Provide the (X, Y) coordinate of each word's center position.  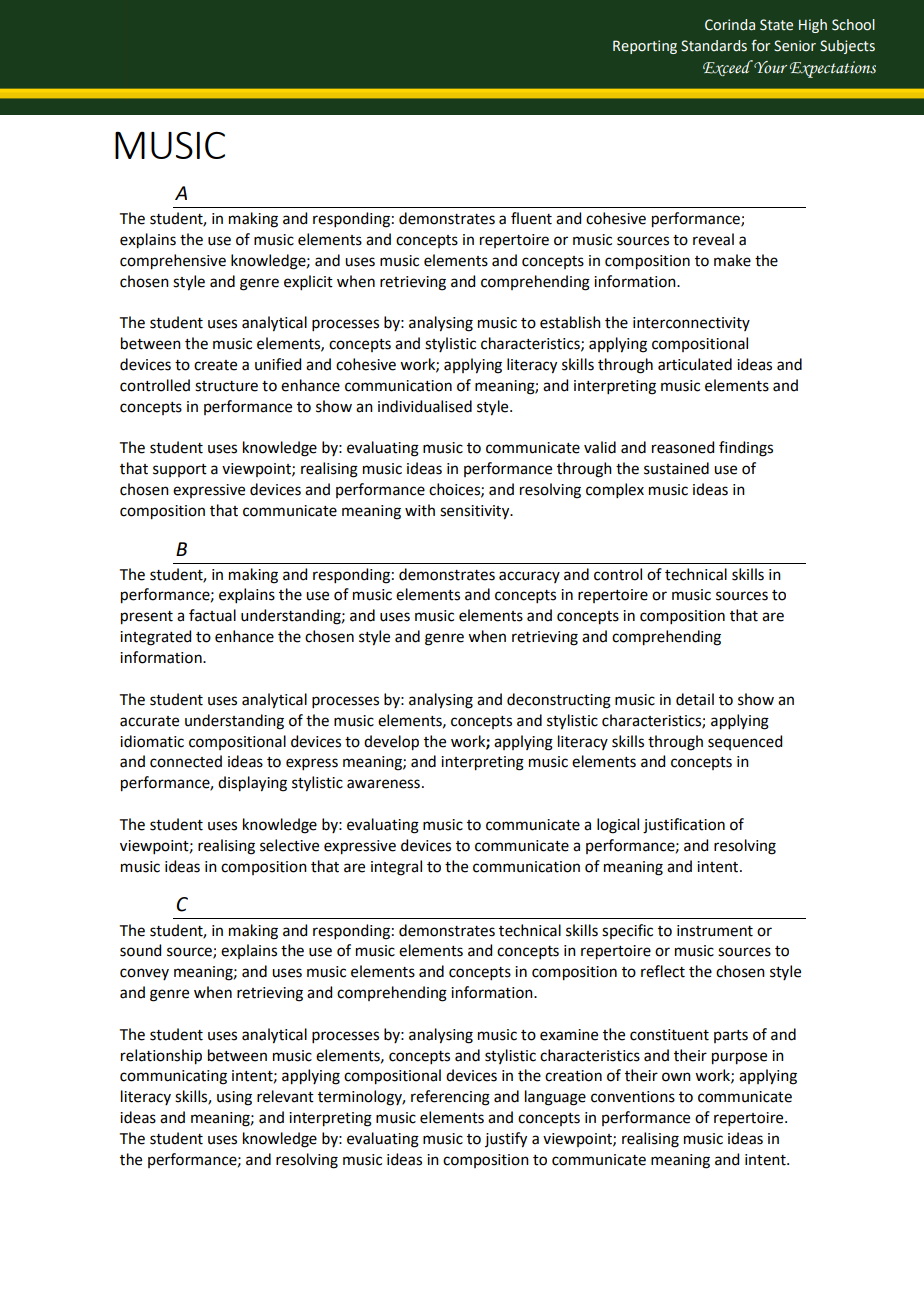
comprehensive (173, 262)
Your (769, 67)
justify (506, 1140)
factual (212, 615)
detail (695, 699)
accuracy (529, 577)
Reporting (645, 47)
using (234, 1098)
